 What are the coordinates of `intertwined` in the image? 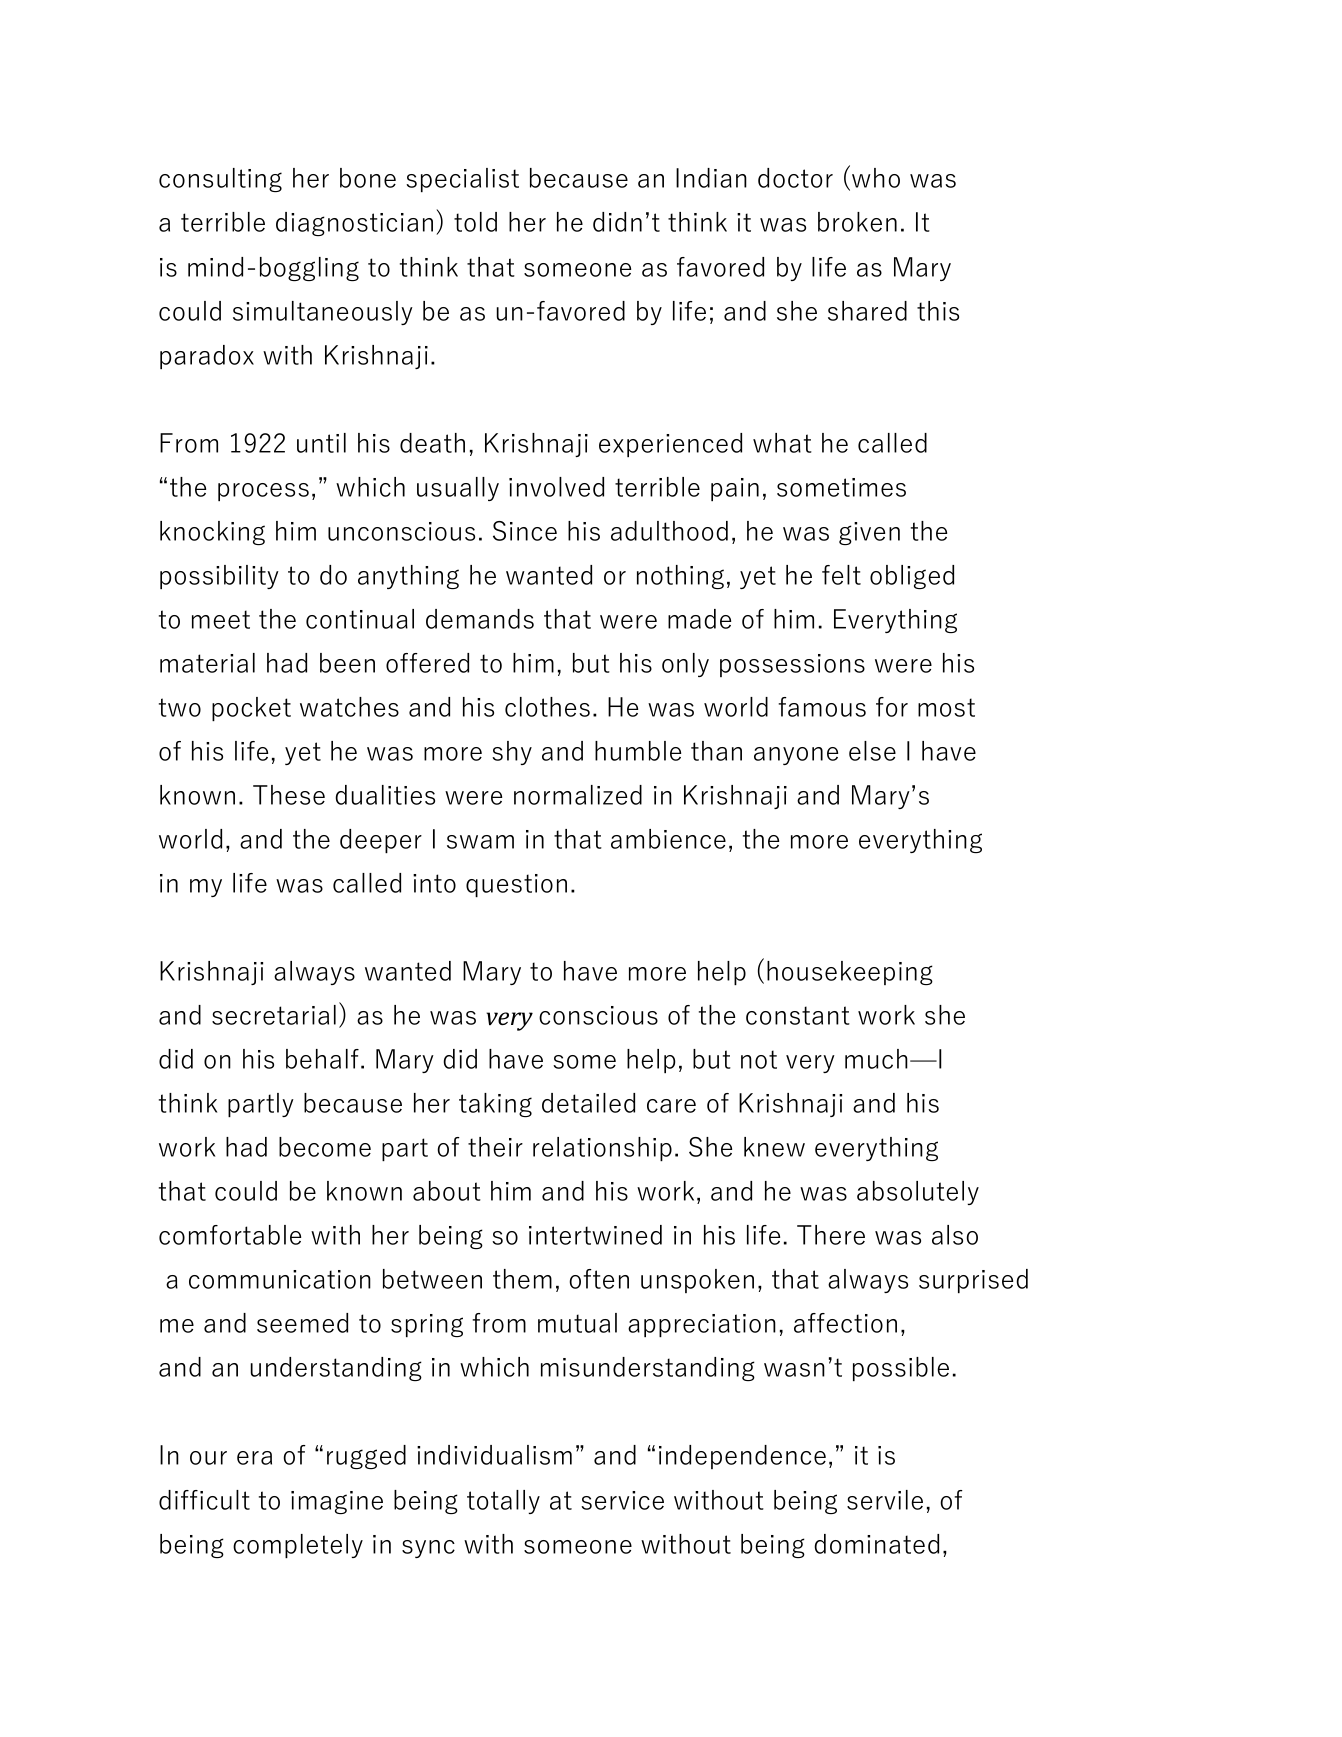 It's located at (595, 1235).
